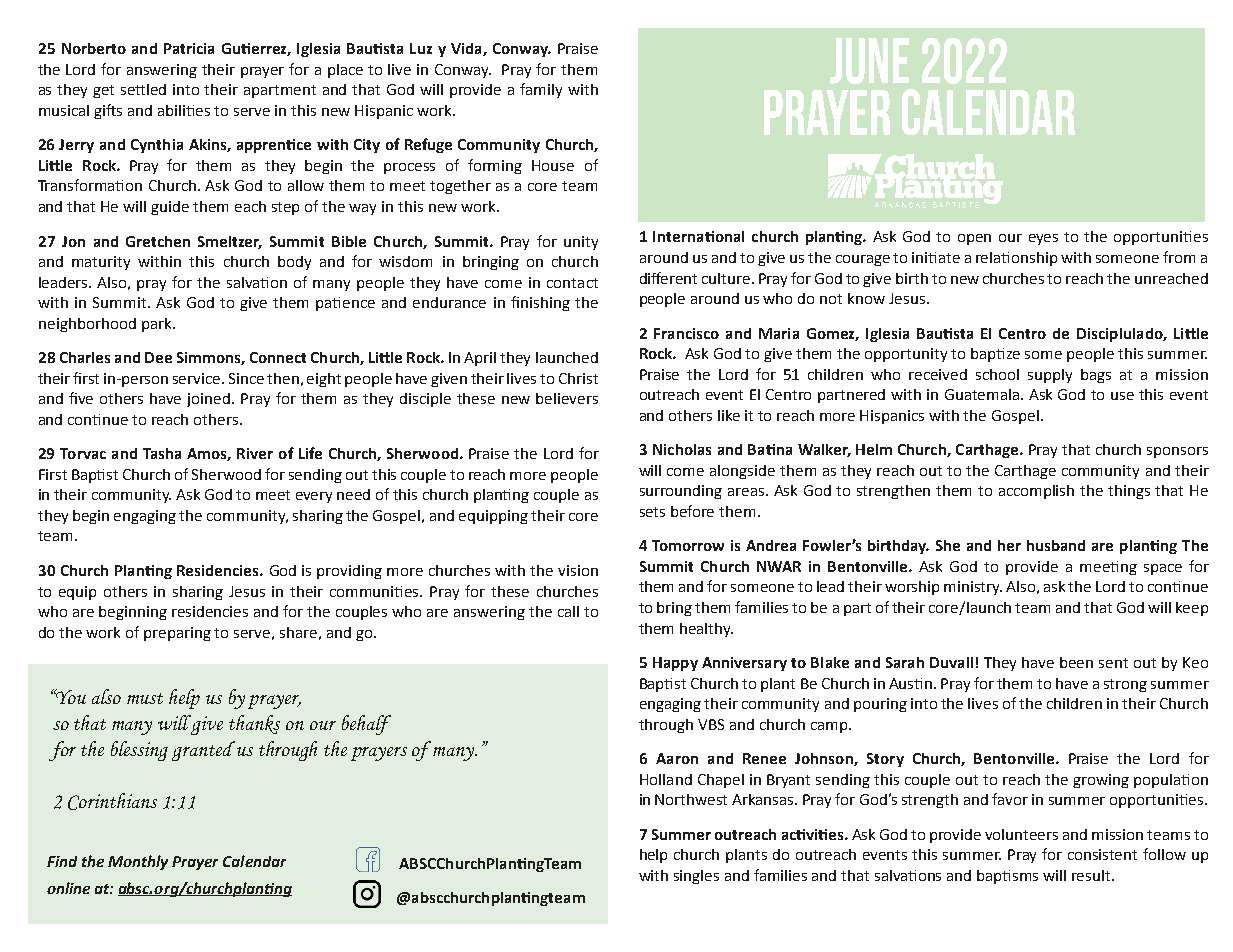  I want to click on providing, so click(349, 572).
